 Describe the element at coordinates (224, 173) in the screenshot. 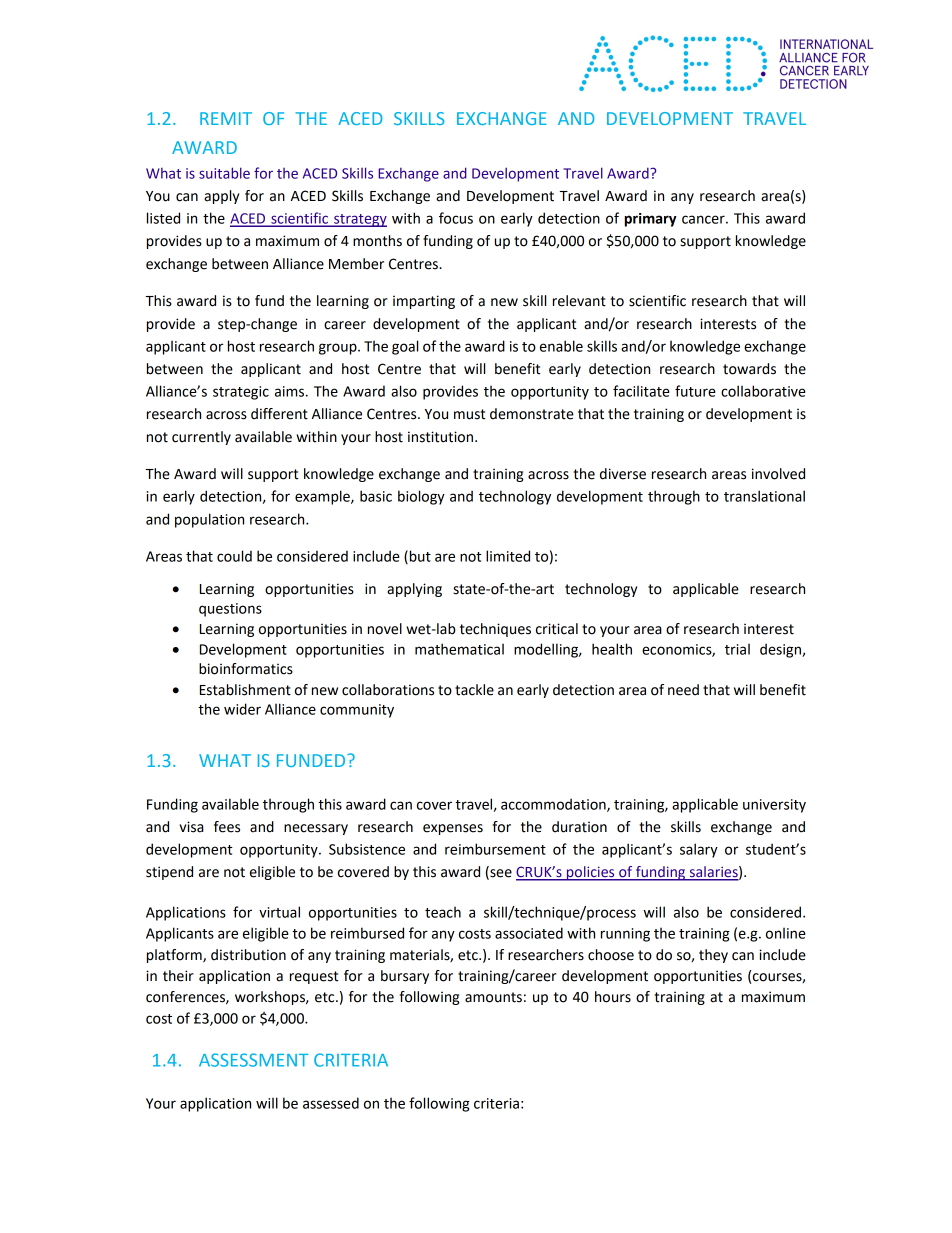

I see `suitable` at that location.
